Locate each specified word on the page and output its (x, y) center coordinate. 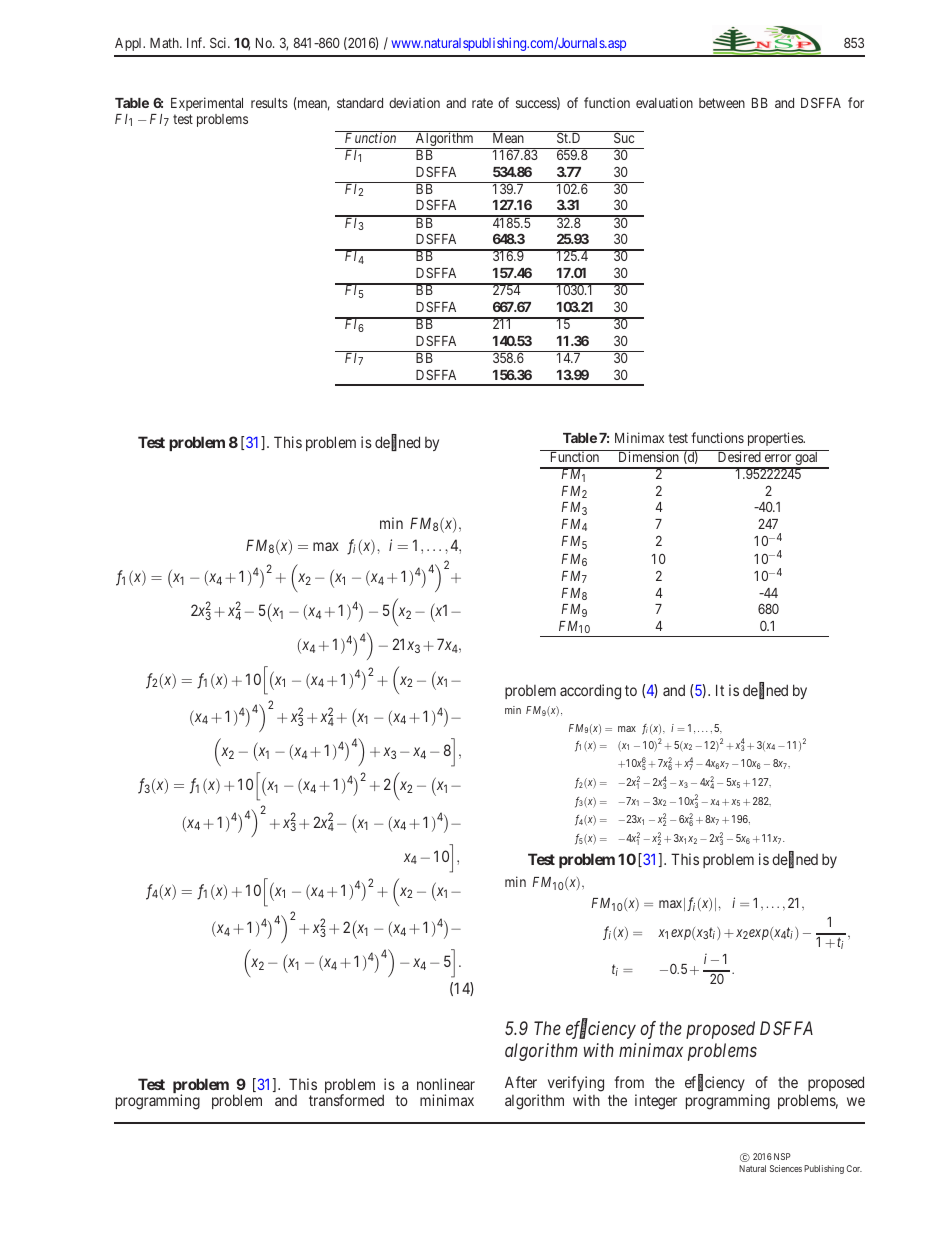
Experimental (207, 104)
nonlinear (446, 1084)
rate (482, 103)
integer (656, 1102)
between (722, 103)
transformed (346, 1100)
